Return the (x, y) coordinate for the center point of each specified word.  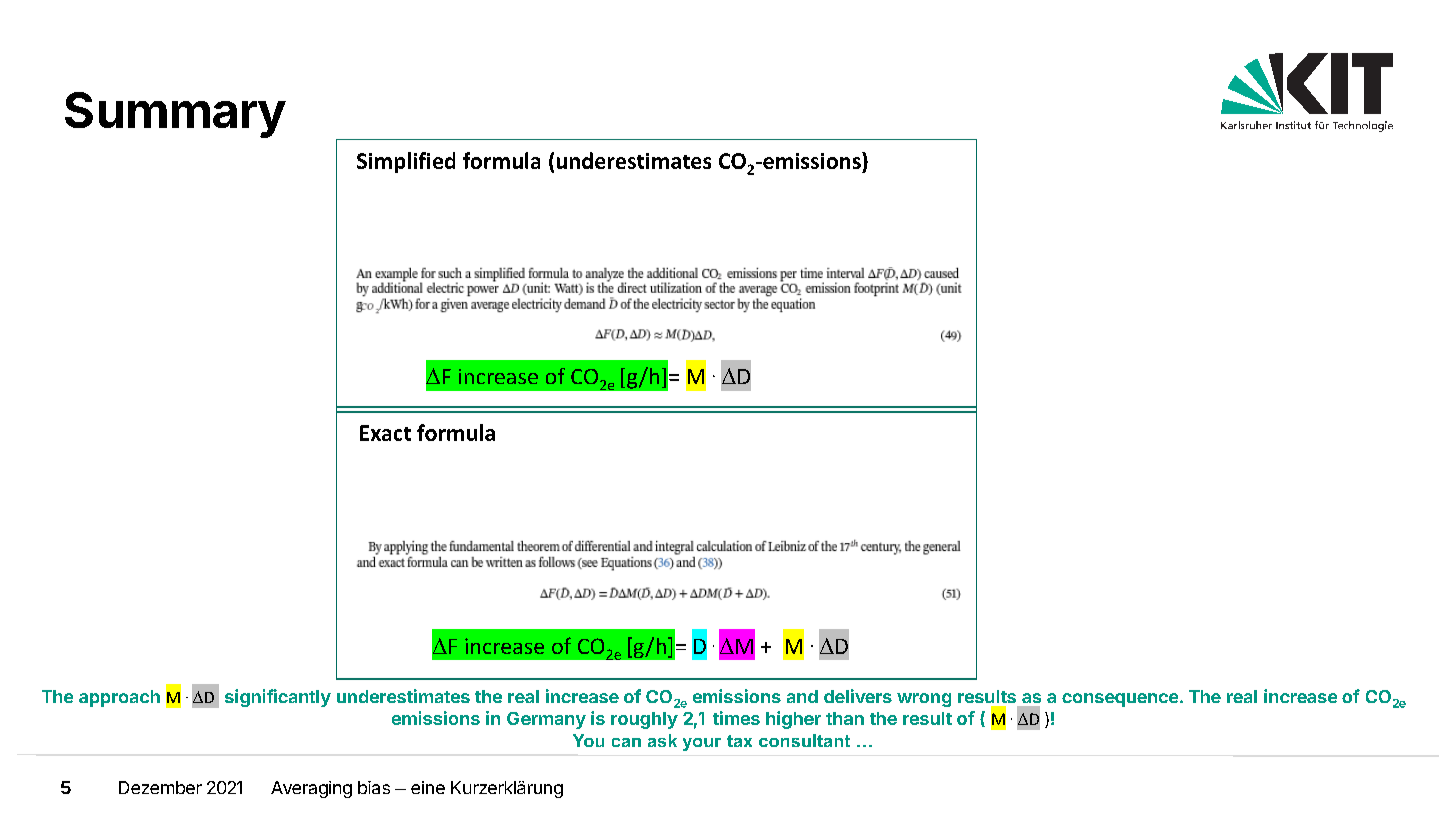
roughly (644, 720)
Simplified (406, 162)
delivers (858, 696)
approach (119, 698)
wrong (924, 700)
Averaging (311, 789)
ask (662, 740)
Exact (385, 433)
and (802, 696)
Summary (175, 115)
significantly (278, 698)
